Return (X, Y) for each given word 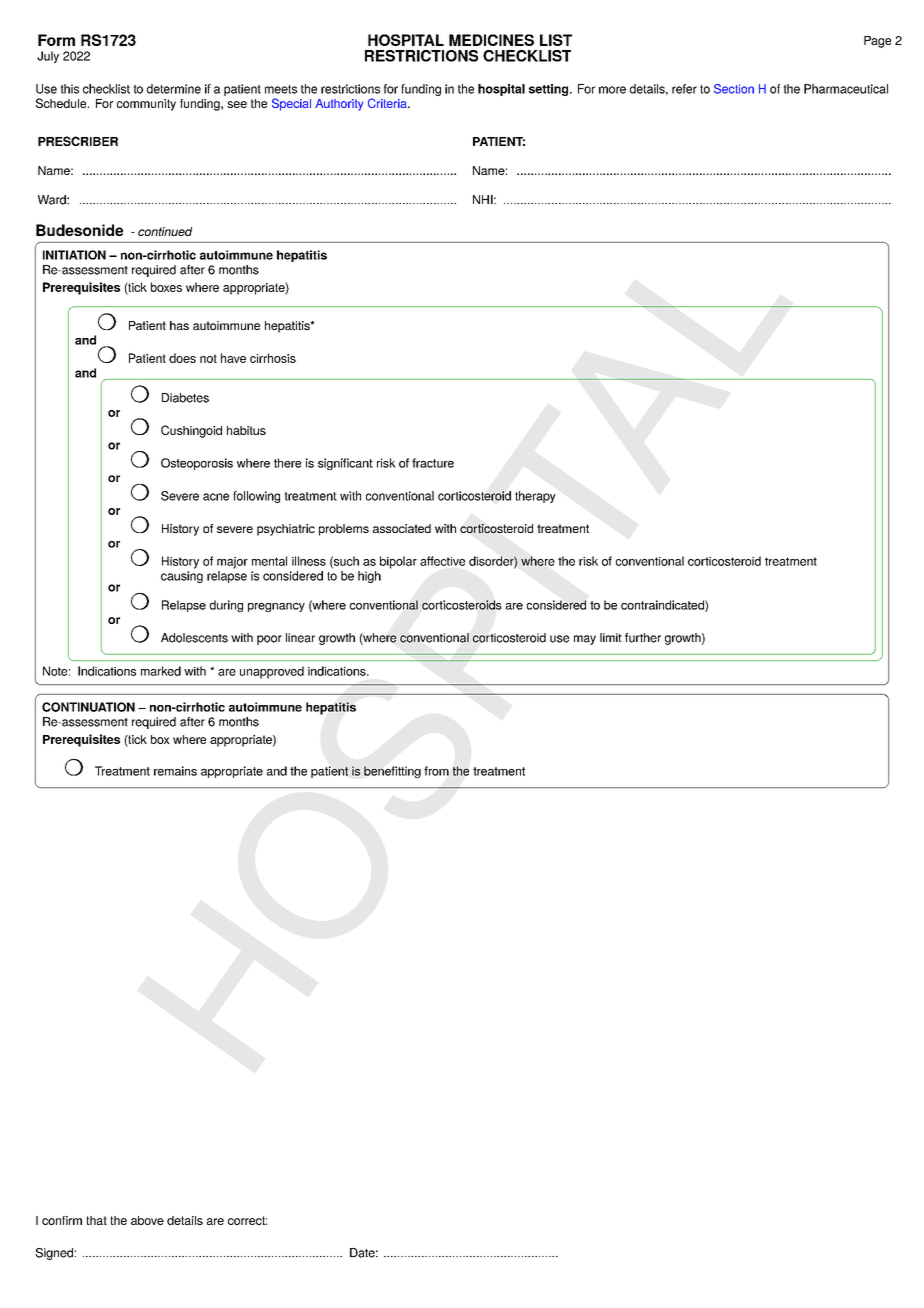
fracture (433, 463)
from (436, 771)
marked (161, 671)
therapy (535, 497)
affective (442, 561)
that (96, 1220)
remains (175, 771)
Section (734, 89)
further (643, 638)
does (182, 358)
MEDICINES (491, 40)
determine (174, 89)
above (147, 1220)
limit (611, 637)
